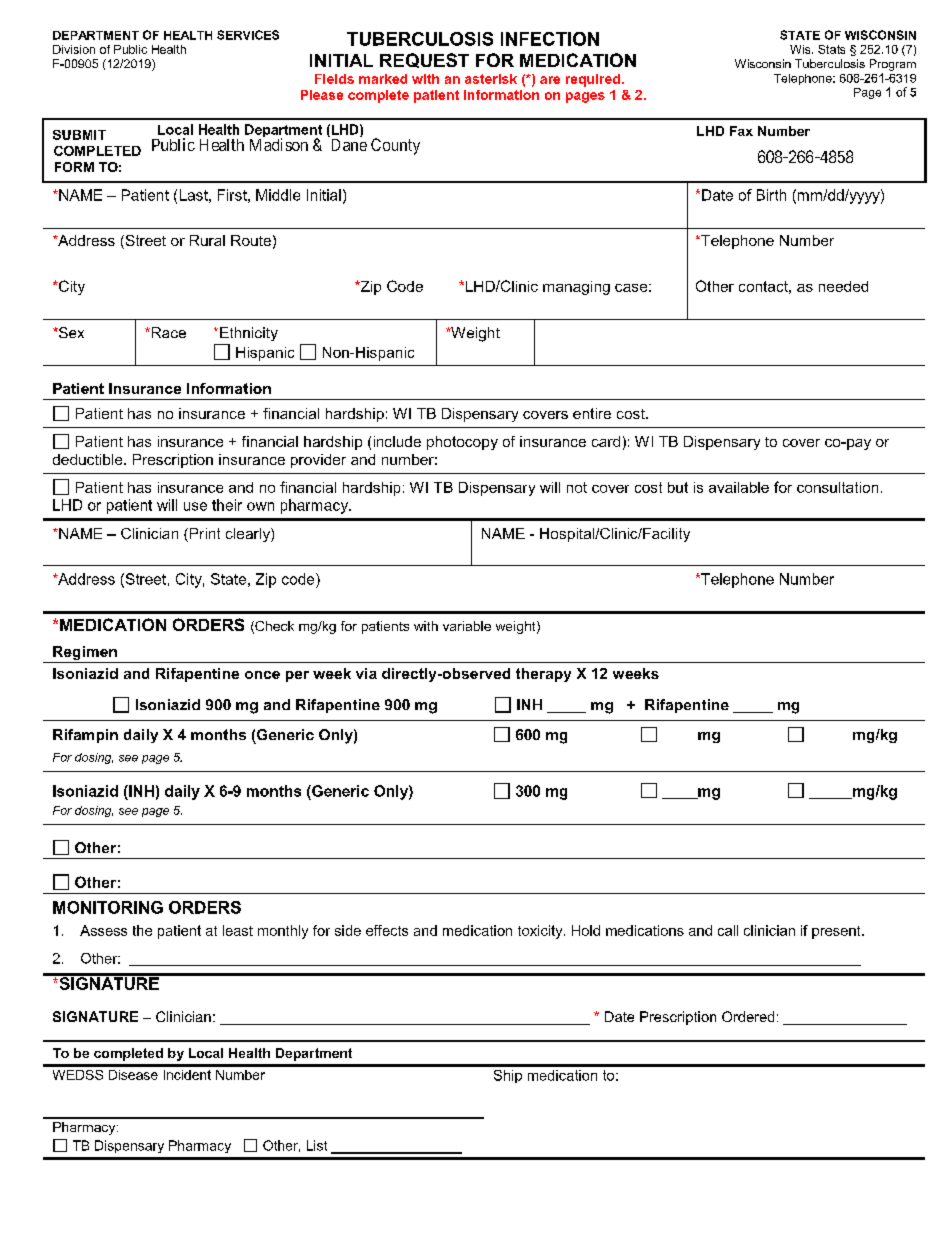  What do you see at coordinates (89, 459) in the screenshot?
I see `deductible` at bounding box center [89, 459].
